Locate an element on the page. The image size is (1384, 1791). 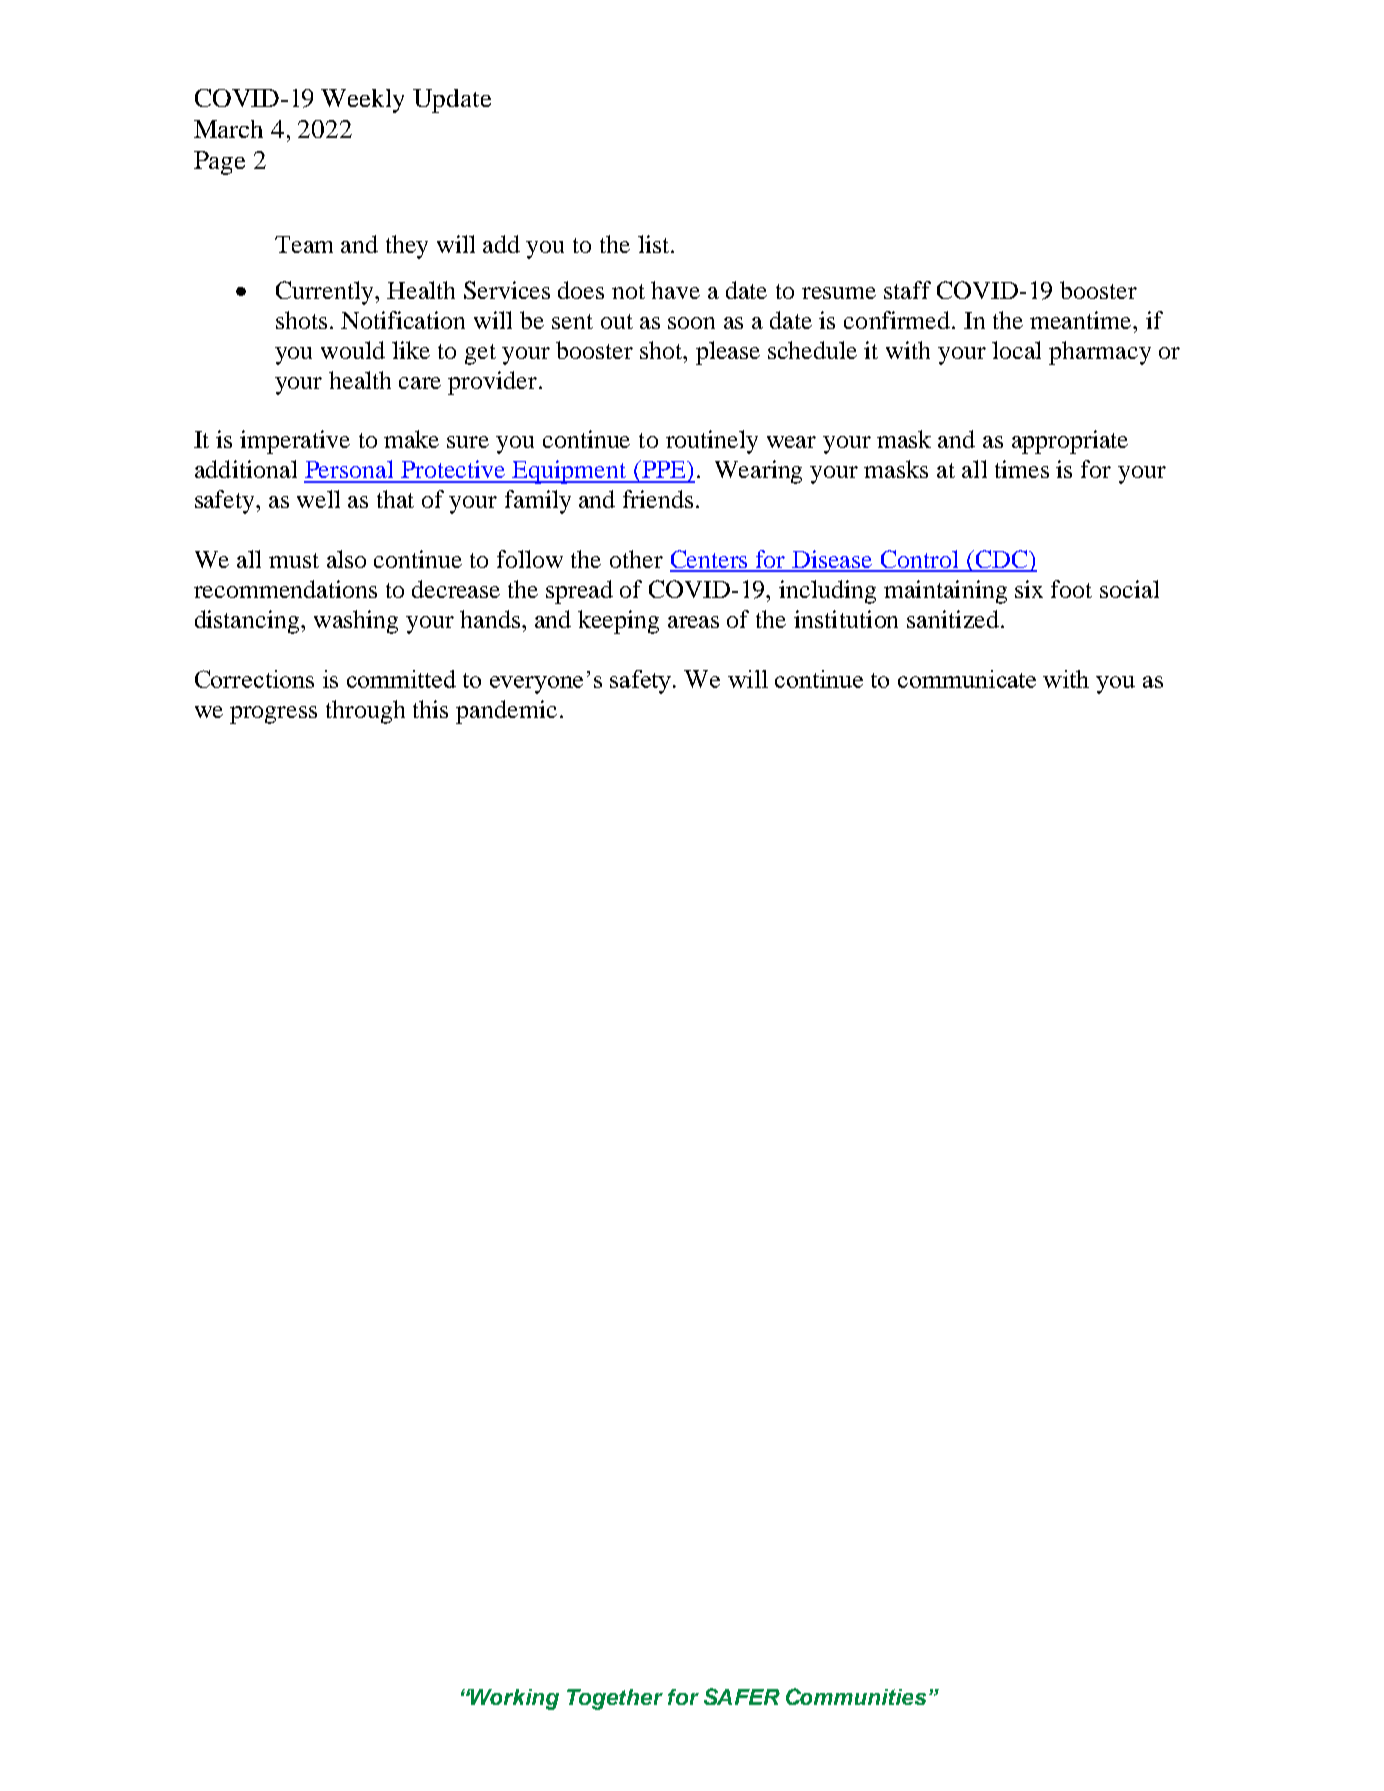
list is located at coordinates (655, 244).
